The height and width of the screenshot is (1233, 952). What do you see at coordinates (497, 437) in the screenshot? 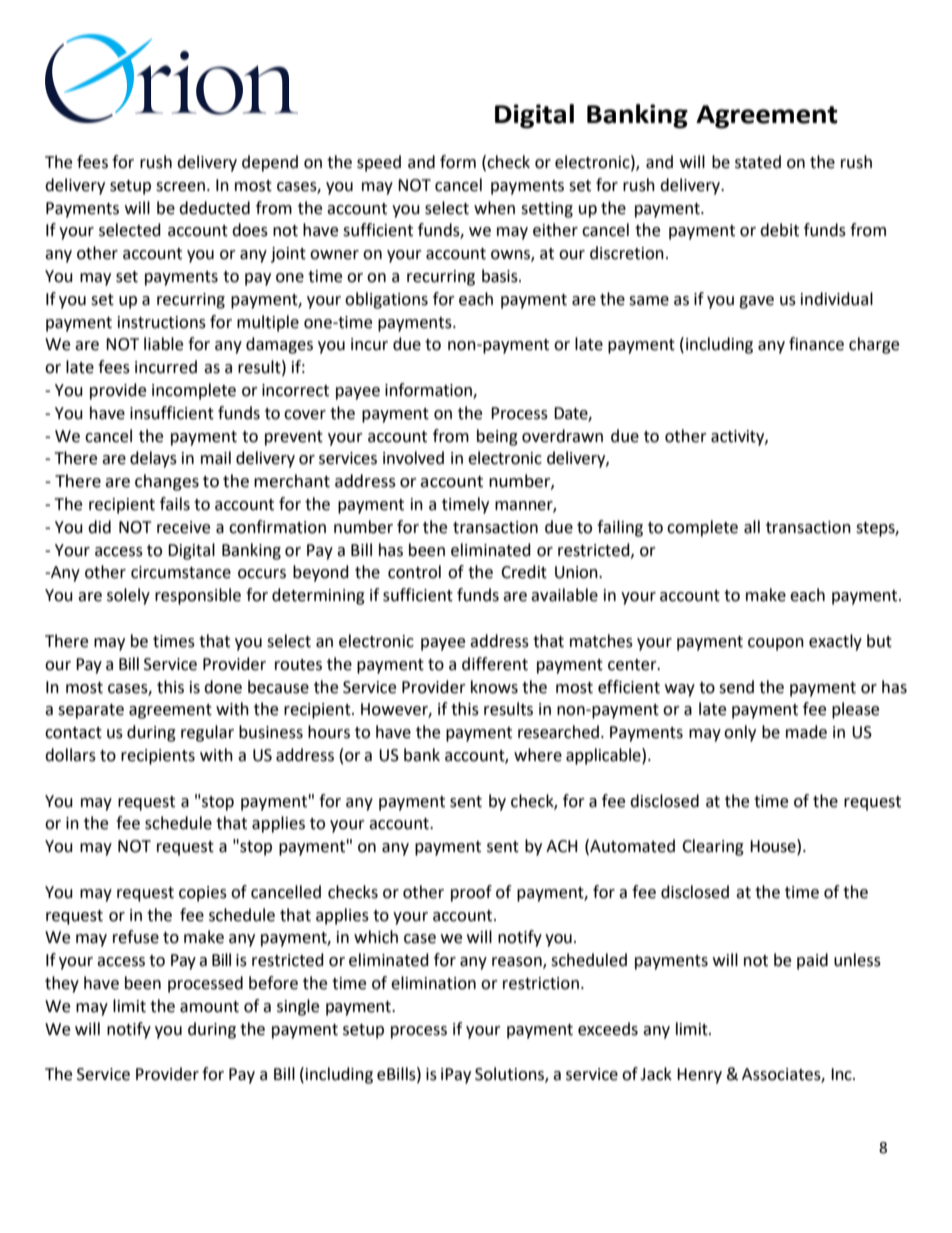
I see `being` at bounding box center [497, 437].
